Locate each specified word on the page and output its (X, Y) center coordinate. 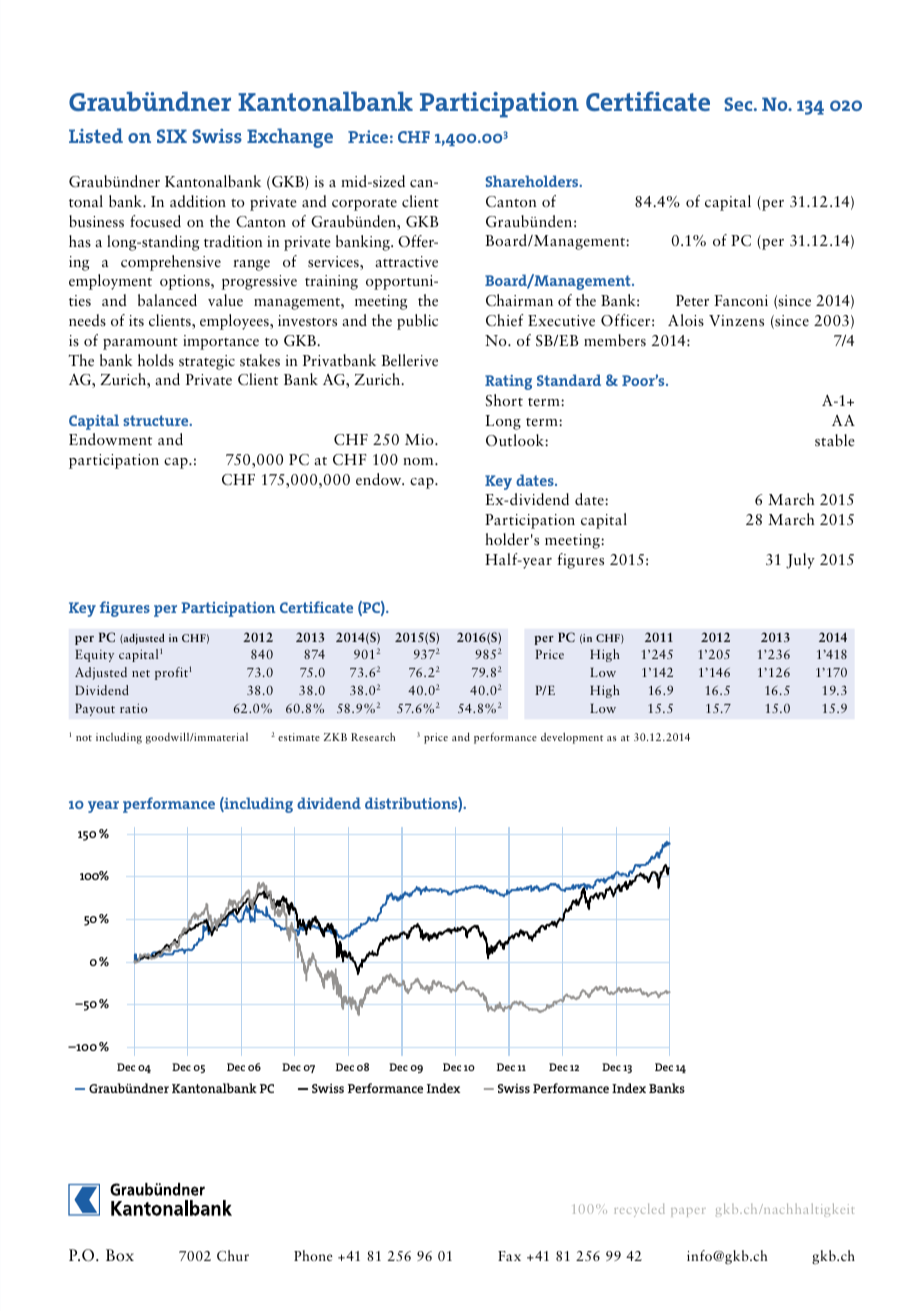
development (572, 738)
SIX (172, 136)
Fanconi (741, 300)
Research (373, 736)
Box (120, 1255)
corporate (364, 205)
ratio (134, 708)
